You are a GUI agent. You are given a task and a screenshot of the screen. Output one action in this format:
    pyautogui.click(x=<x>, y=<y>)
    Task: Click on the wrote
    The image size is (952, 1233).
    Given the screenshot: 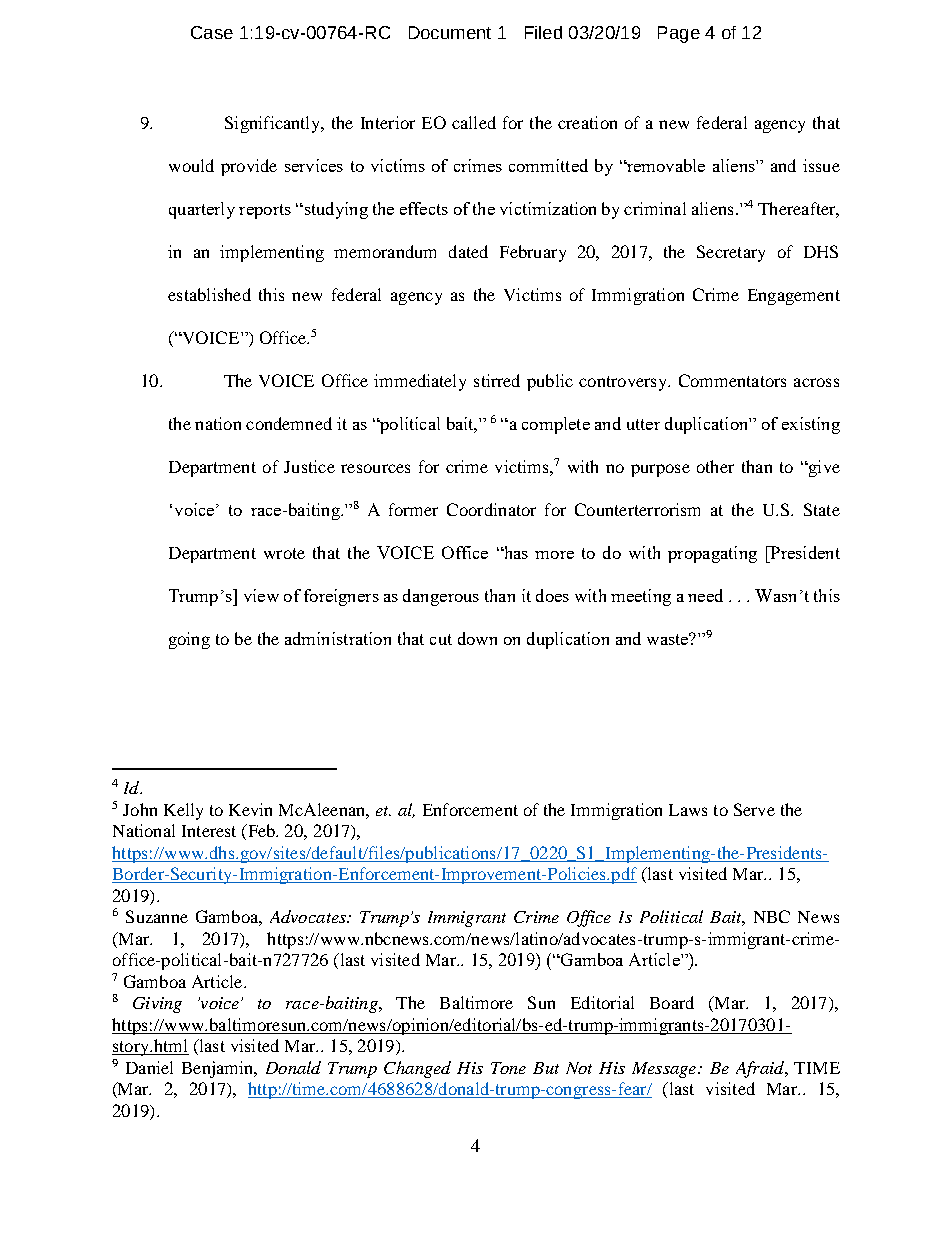 What is the action you would take?
    pyautogui.click(x=284, y=553)
